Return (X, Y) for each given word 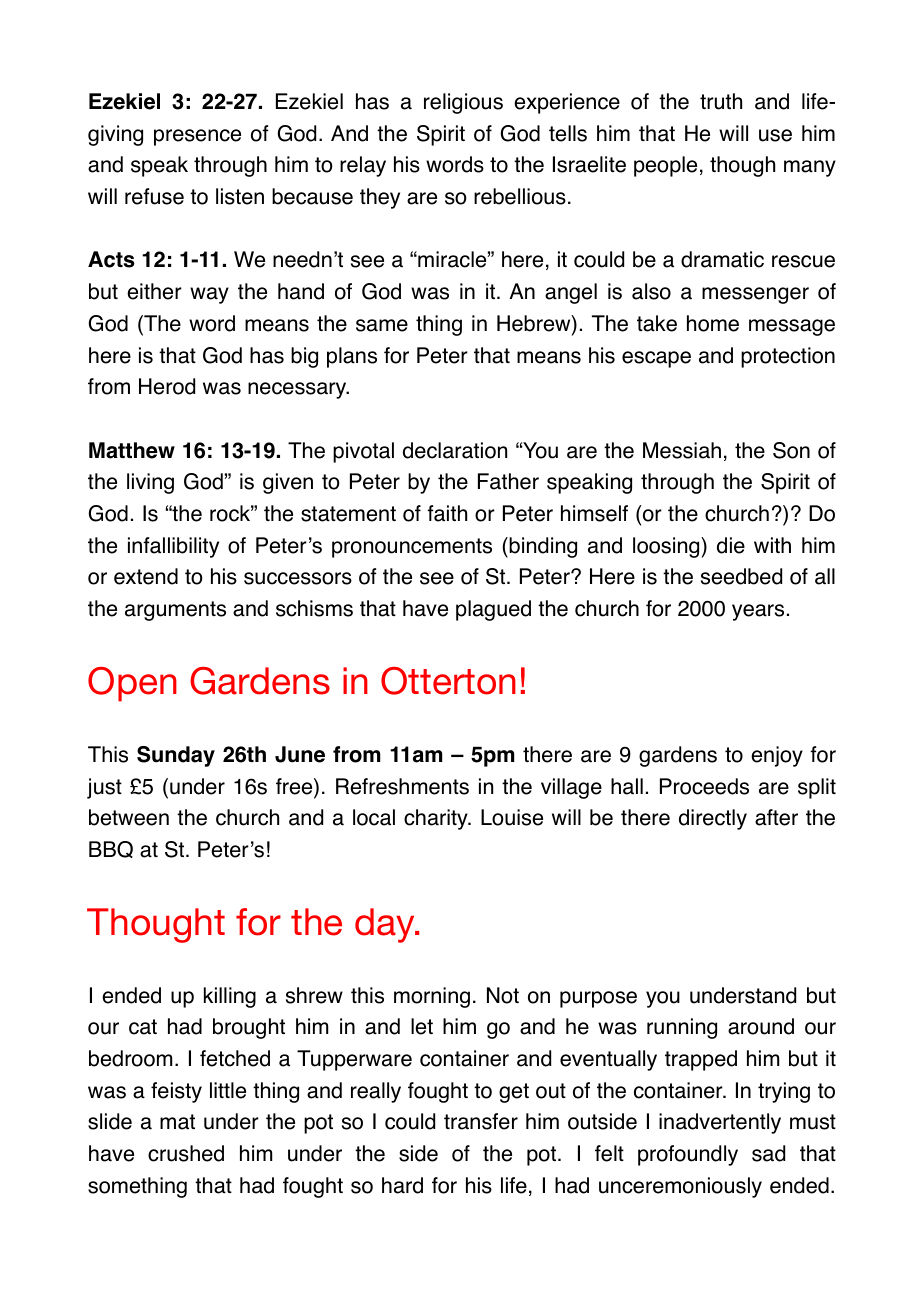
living (150, 483)
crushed (186, 1153)
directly (713, 819)
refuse (154, 196)
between (129, 817)
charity (437, 819)
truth (721, 101)
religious (463, 103)
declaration (455, 450)
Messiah (682, 450)
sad (768, 1153)
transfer (481, 1121)
